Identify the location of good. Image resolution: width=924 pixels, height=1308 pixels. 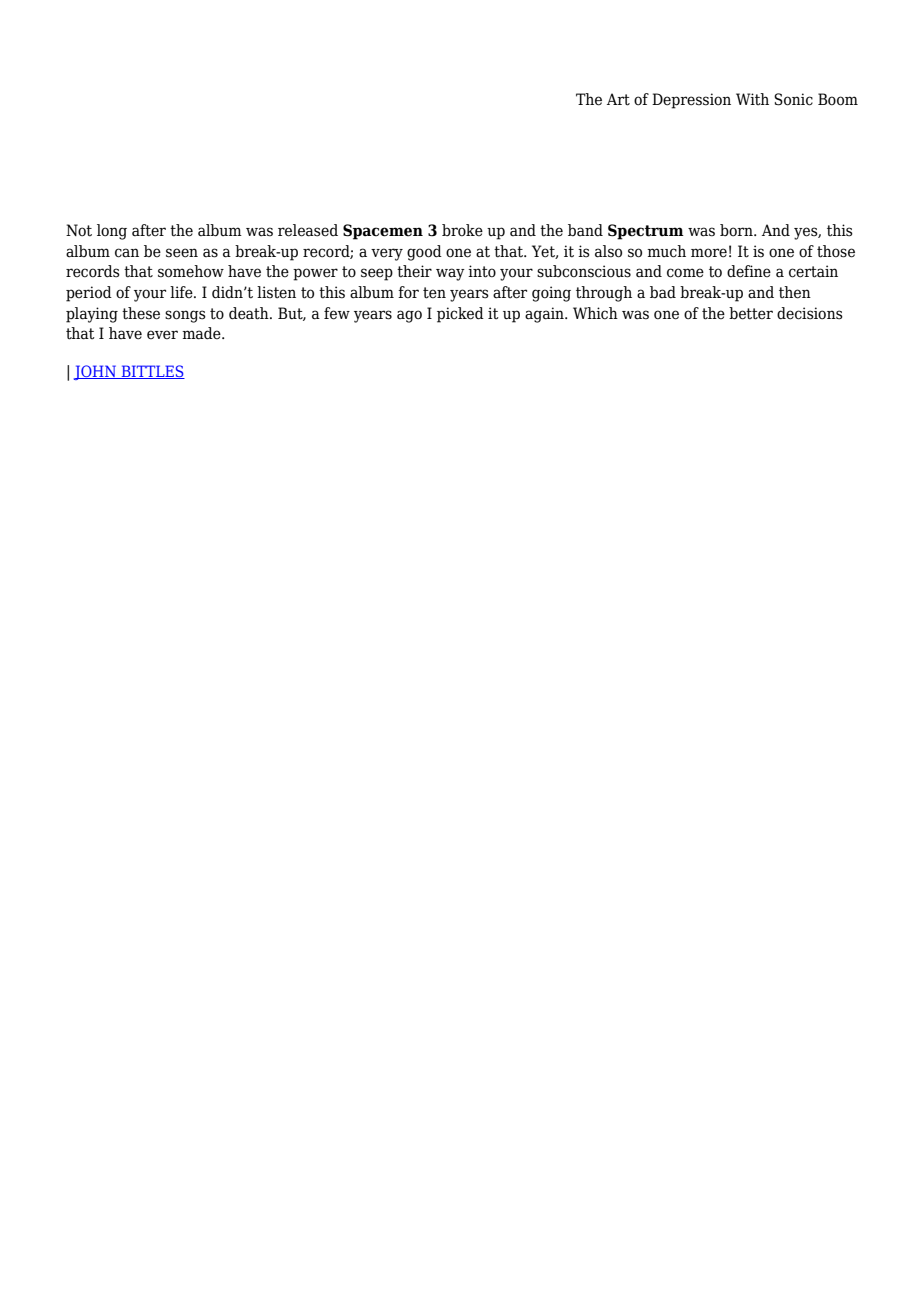
(424, 253).
